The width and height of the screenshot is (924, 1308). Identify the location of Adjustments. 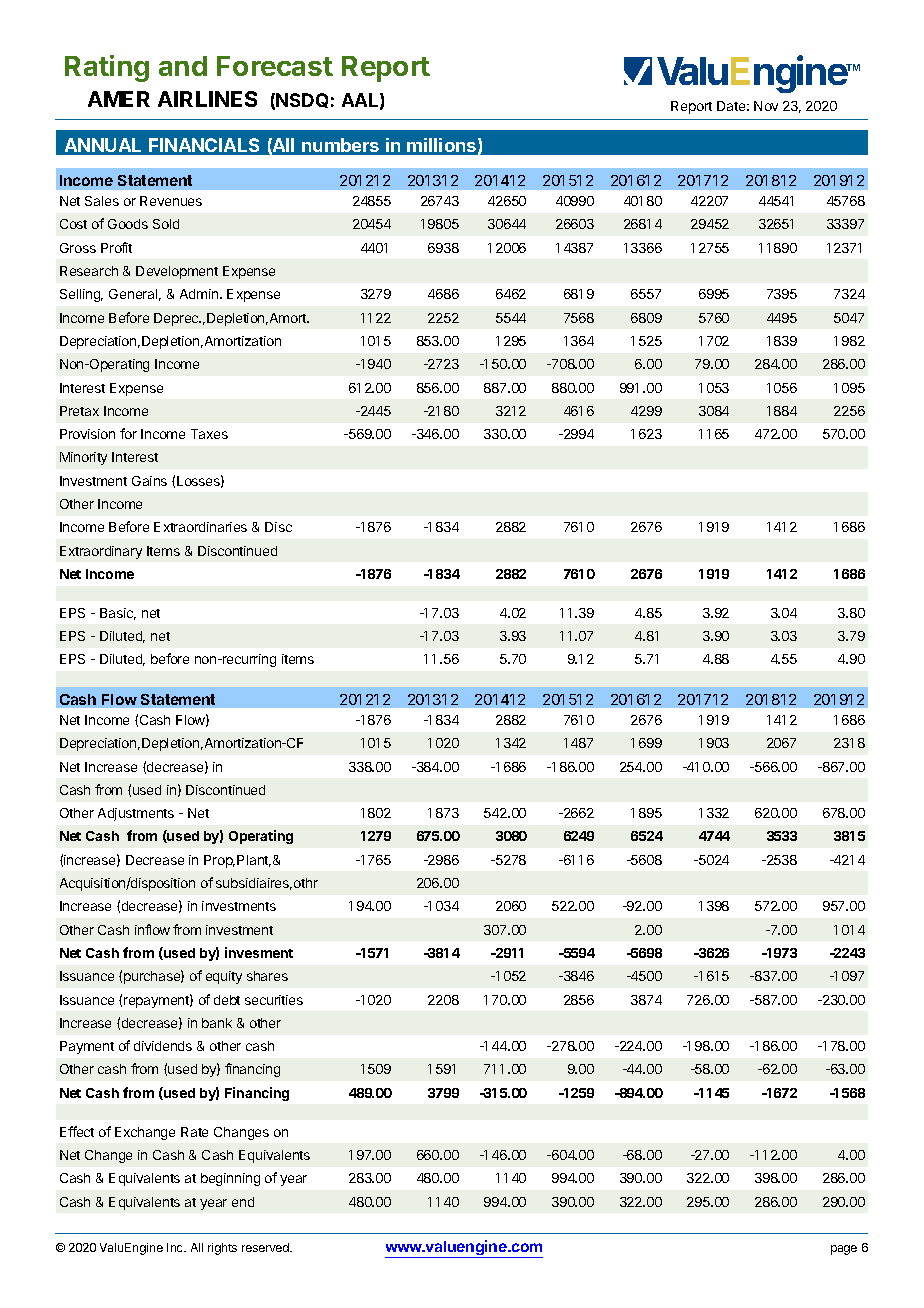
(136, 814).
